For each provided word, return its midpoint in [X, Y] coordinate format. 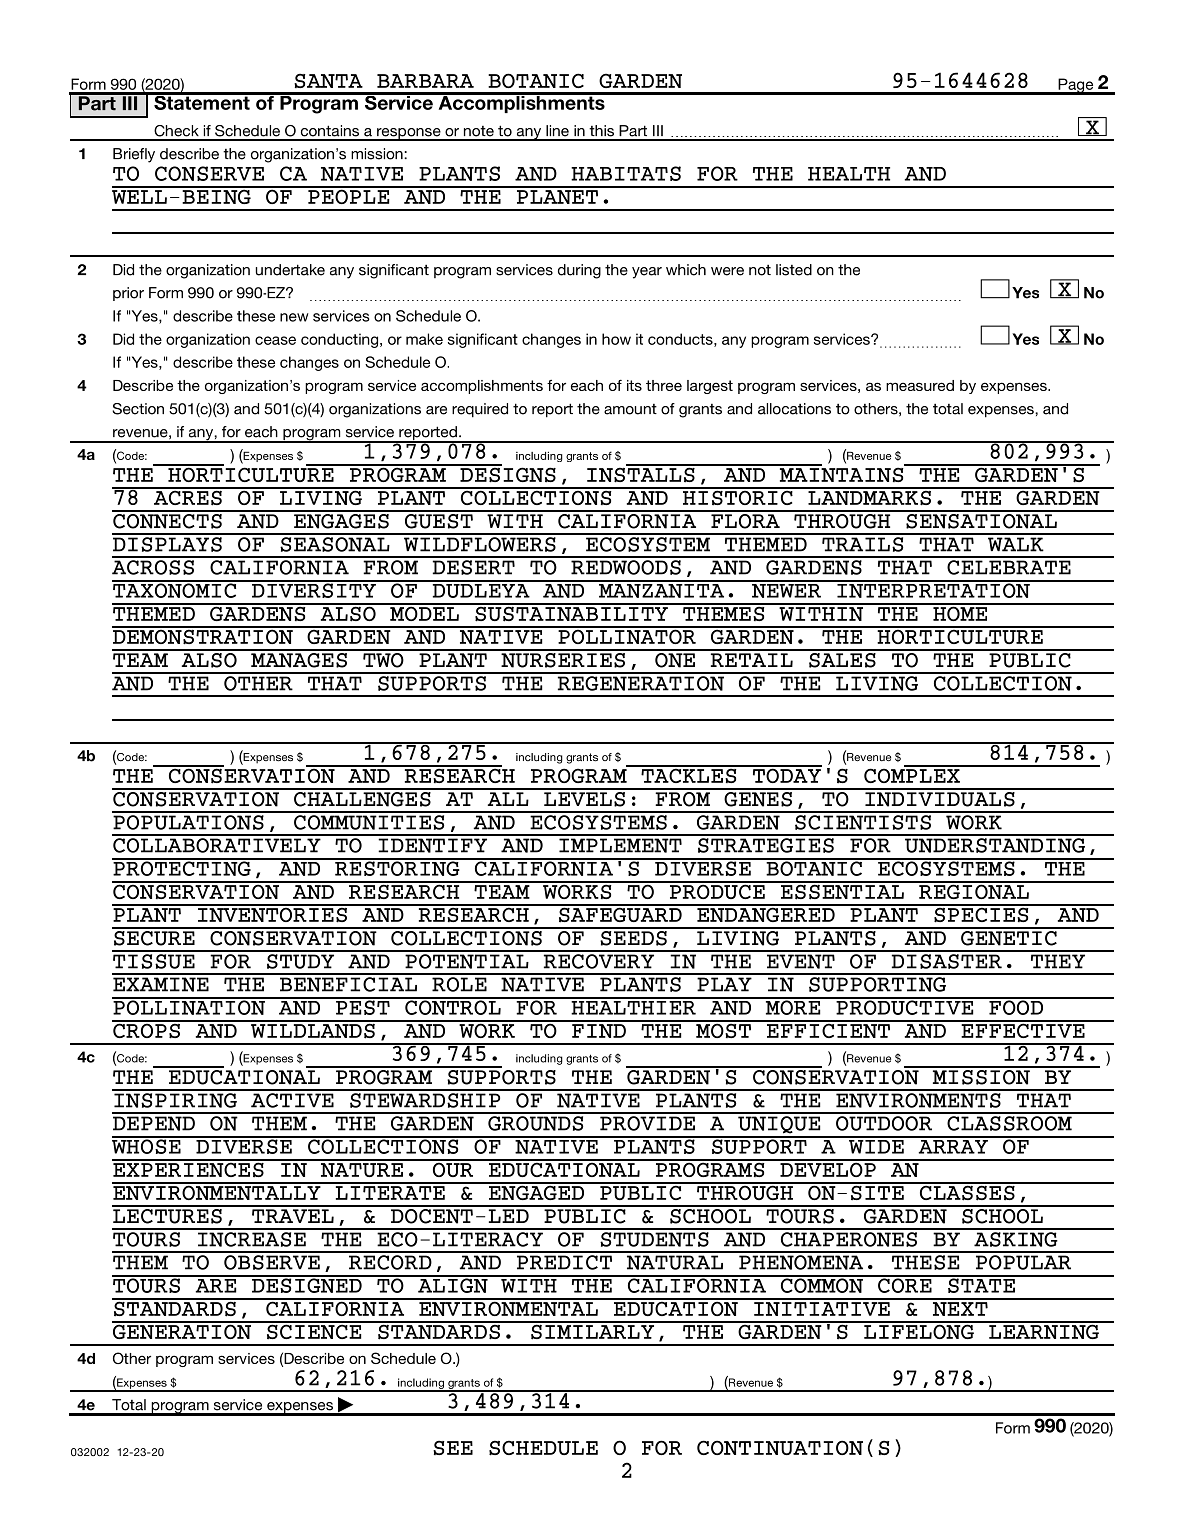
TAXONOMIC [175, 589]
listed [794, 270]
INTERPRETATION [933, 589]
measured [920, 385]
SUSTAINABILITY [571, 613]
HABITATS [626, 173]
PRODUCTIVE [905, 1006]
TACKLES [689, 774]
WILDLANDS [313, 1030]
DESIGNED [307, 1284]
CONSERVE [209, 173]
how [616, 339]
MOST [724, 1029]
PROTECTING [182, 867]
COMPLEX [913, 774]
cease [275, 340]
